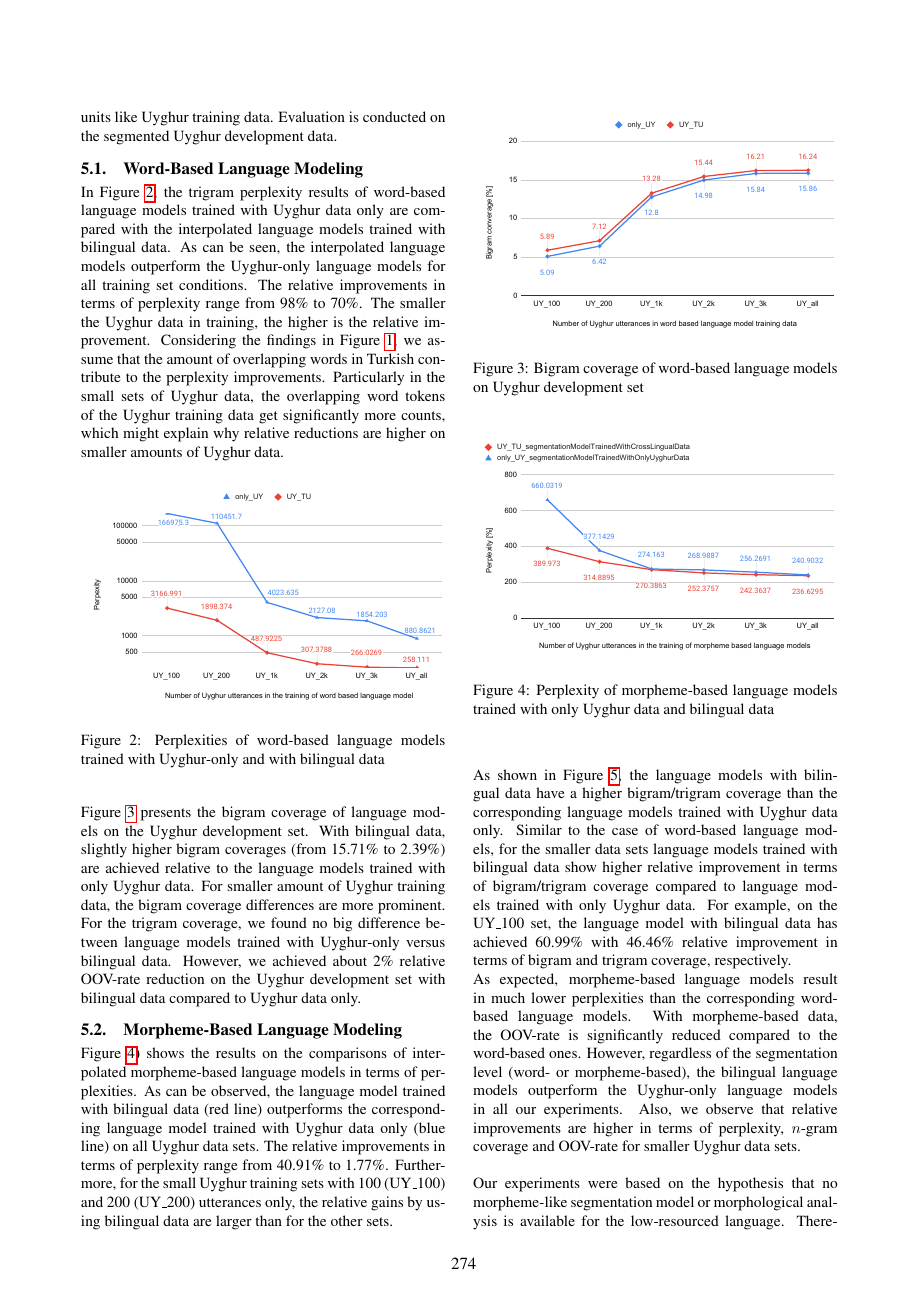 The height and width of the page is (1308, 924). Describe the element at coordinates (625, 831) in the page. I see `case` at that location.
